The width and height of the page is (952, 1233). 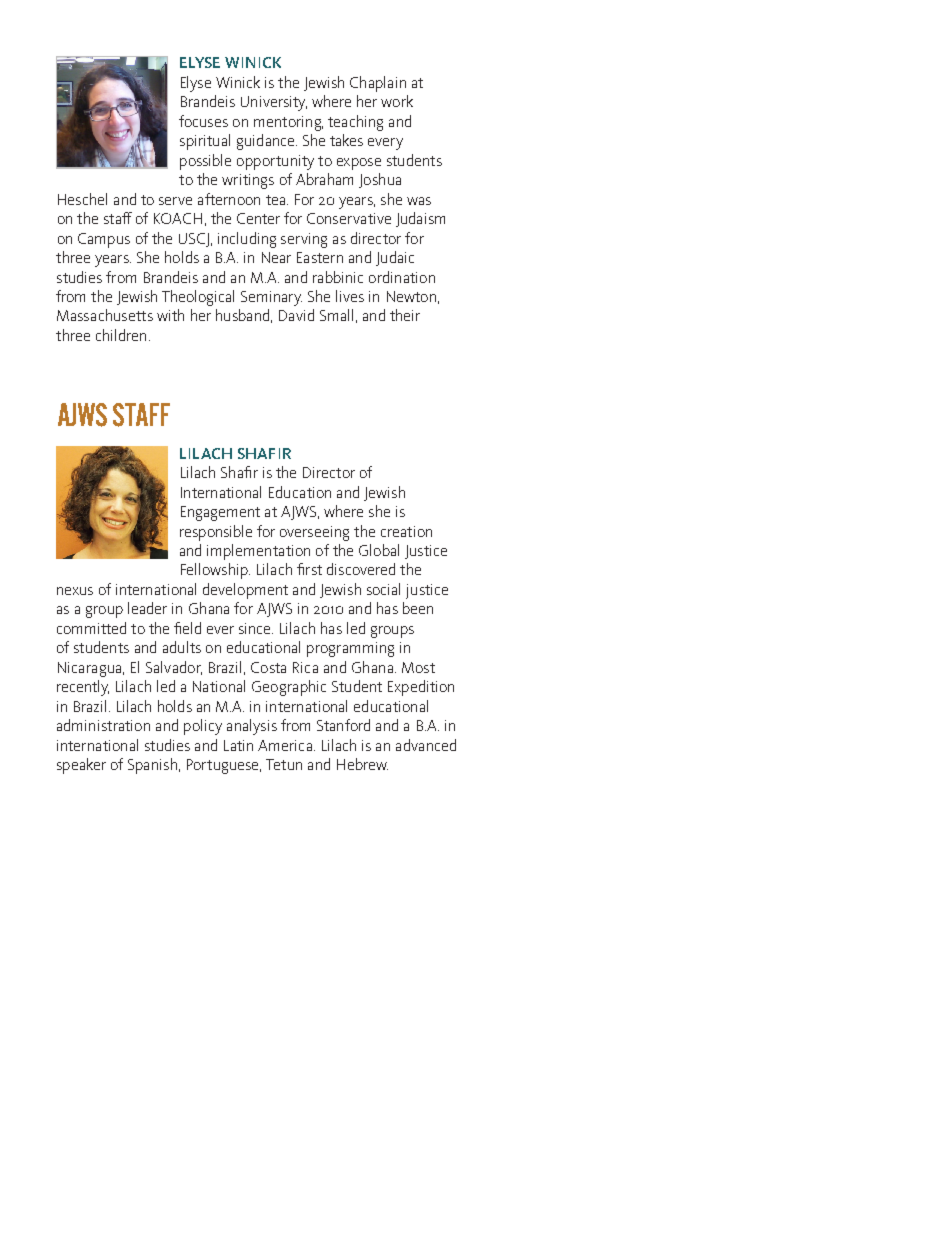 What do you see at coordinates (397, 101) in the page?
I see `work` at bounding box center [397, 101].
